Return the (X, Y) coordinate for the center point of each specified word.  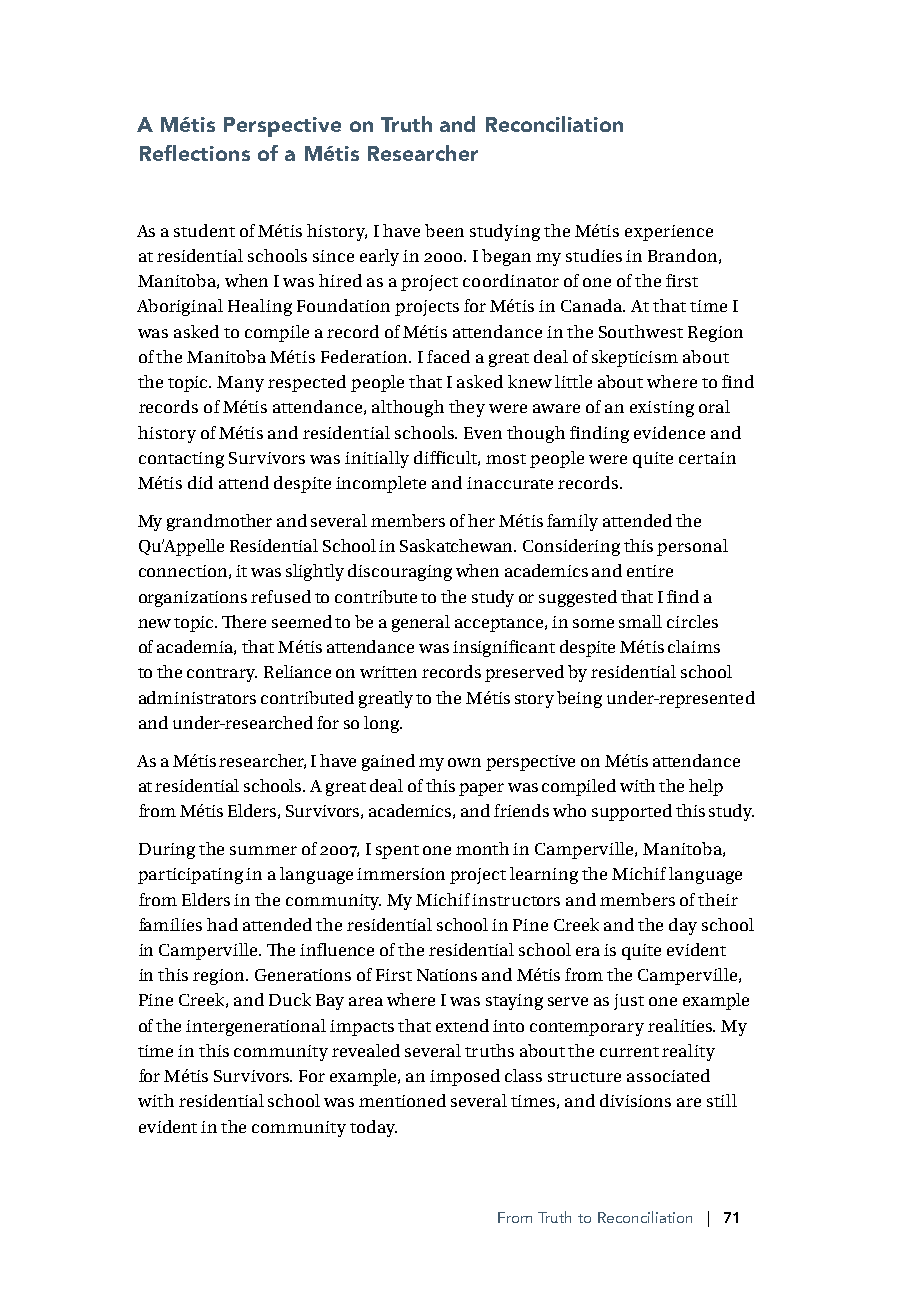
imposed (465, 1077)
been (444, 230)
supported (632, 812)
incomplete (381, 484)
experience (669, 233)
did (200, 482)
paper (481, 789)
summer (263, 850)
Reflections (195, 153)
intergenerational (256, 1027)
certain (707, 458)
